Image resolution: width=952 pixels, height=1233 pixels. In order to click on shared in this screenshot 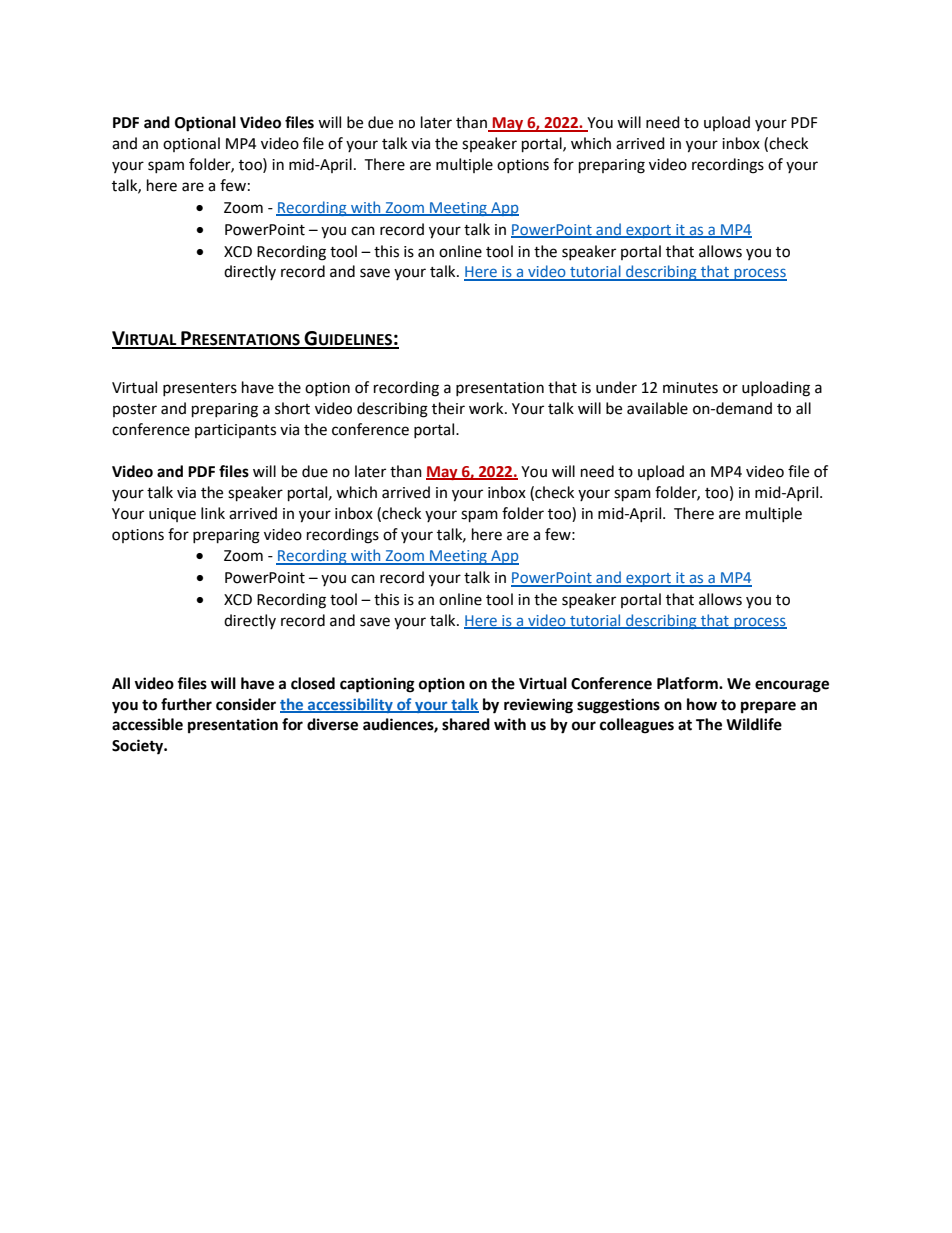, I will do `click(466, 724)`.
